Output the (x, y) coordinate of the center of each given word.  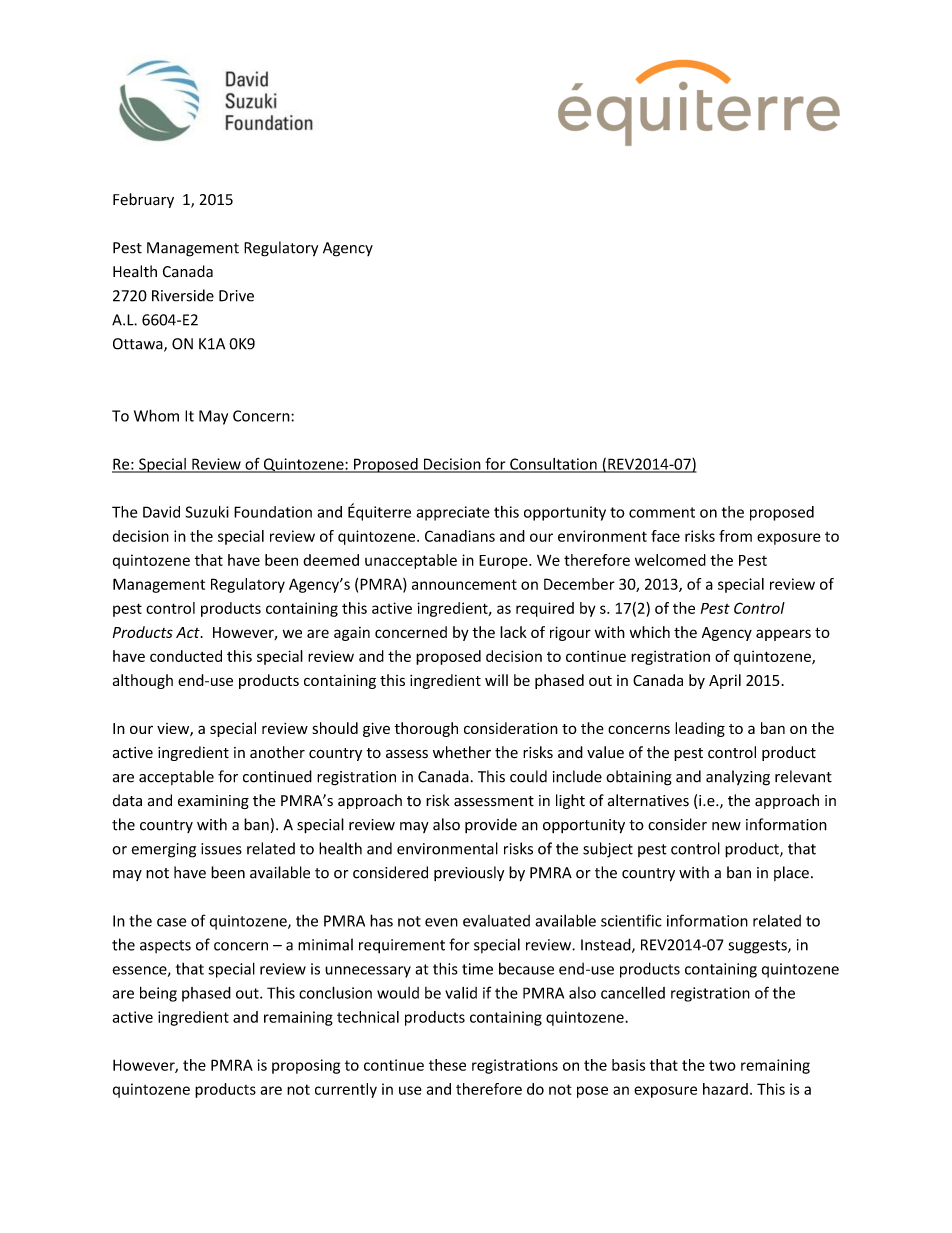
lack (513, 632)
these (447, 1065)
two (722, 1065)
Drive (236, 296)
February (143, 200)
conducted (186, 656)
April (725, 681)
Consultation (553, 465)
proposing (306, 1066)
